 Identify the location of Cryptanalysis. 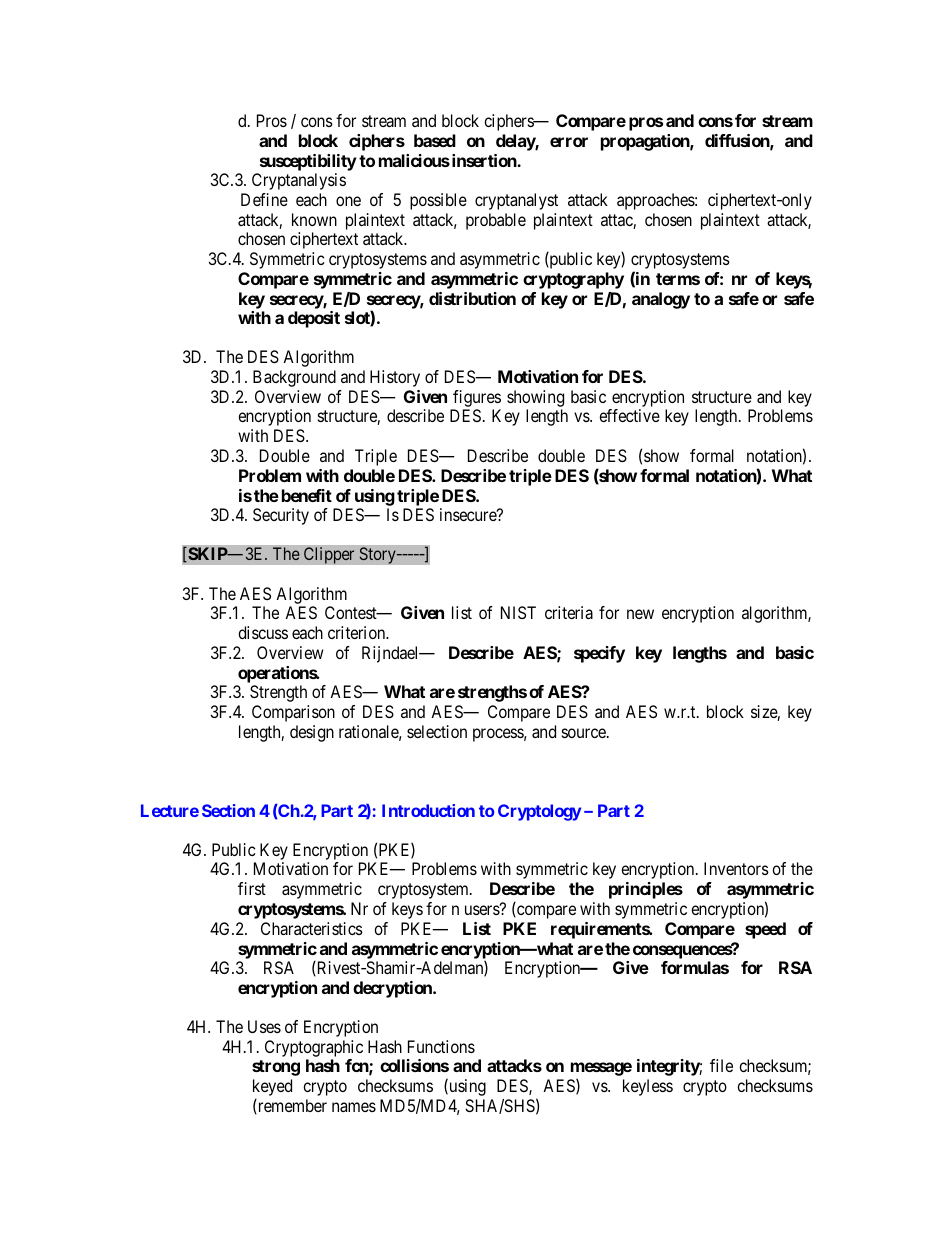
(299, 181).
